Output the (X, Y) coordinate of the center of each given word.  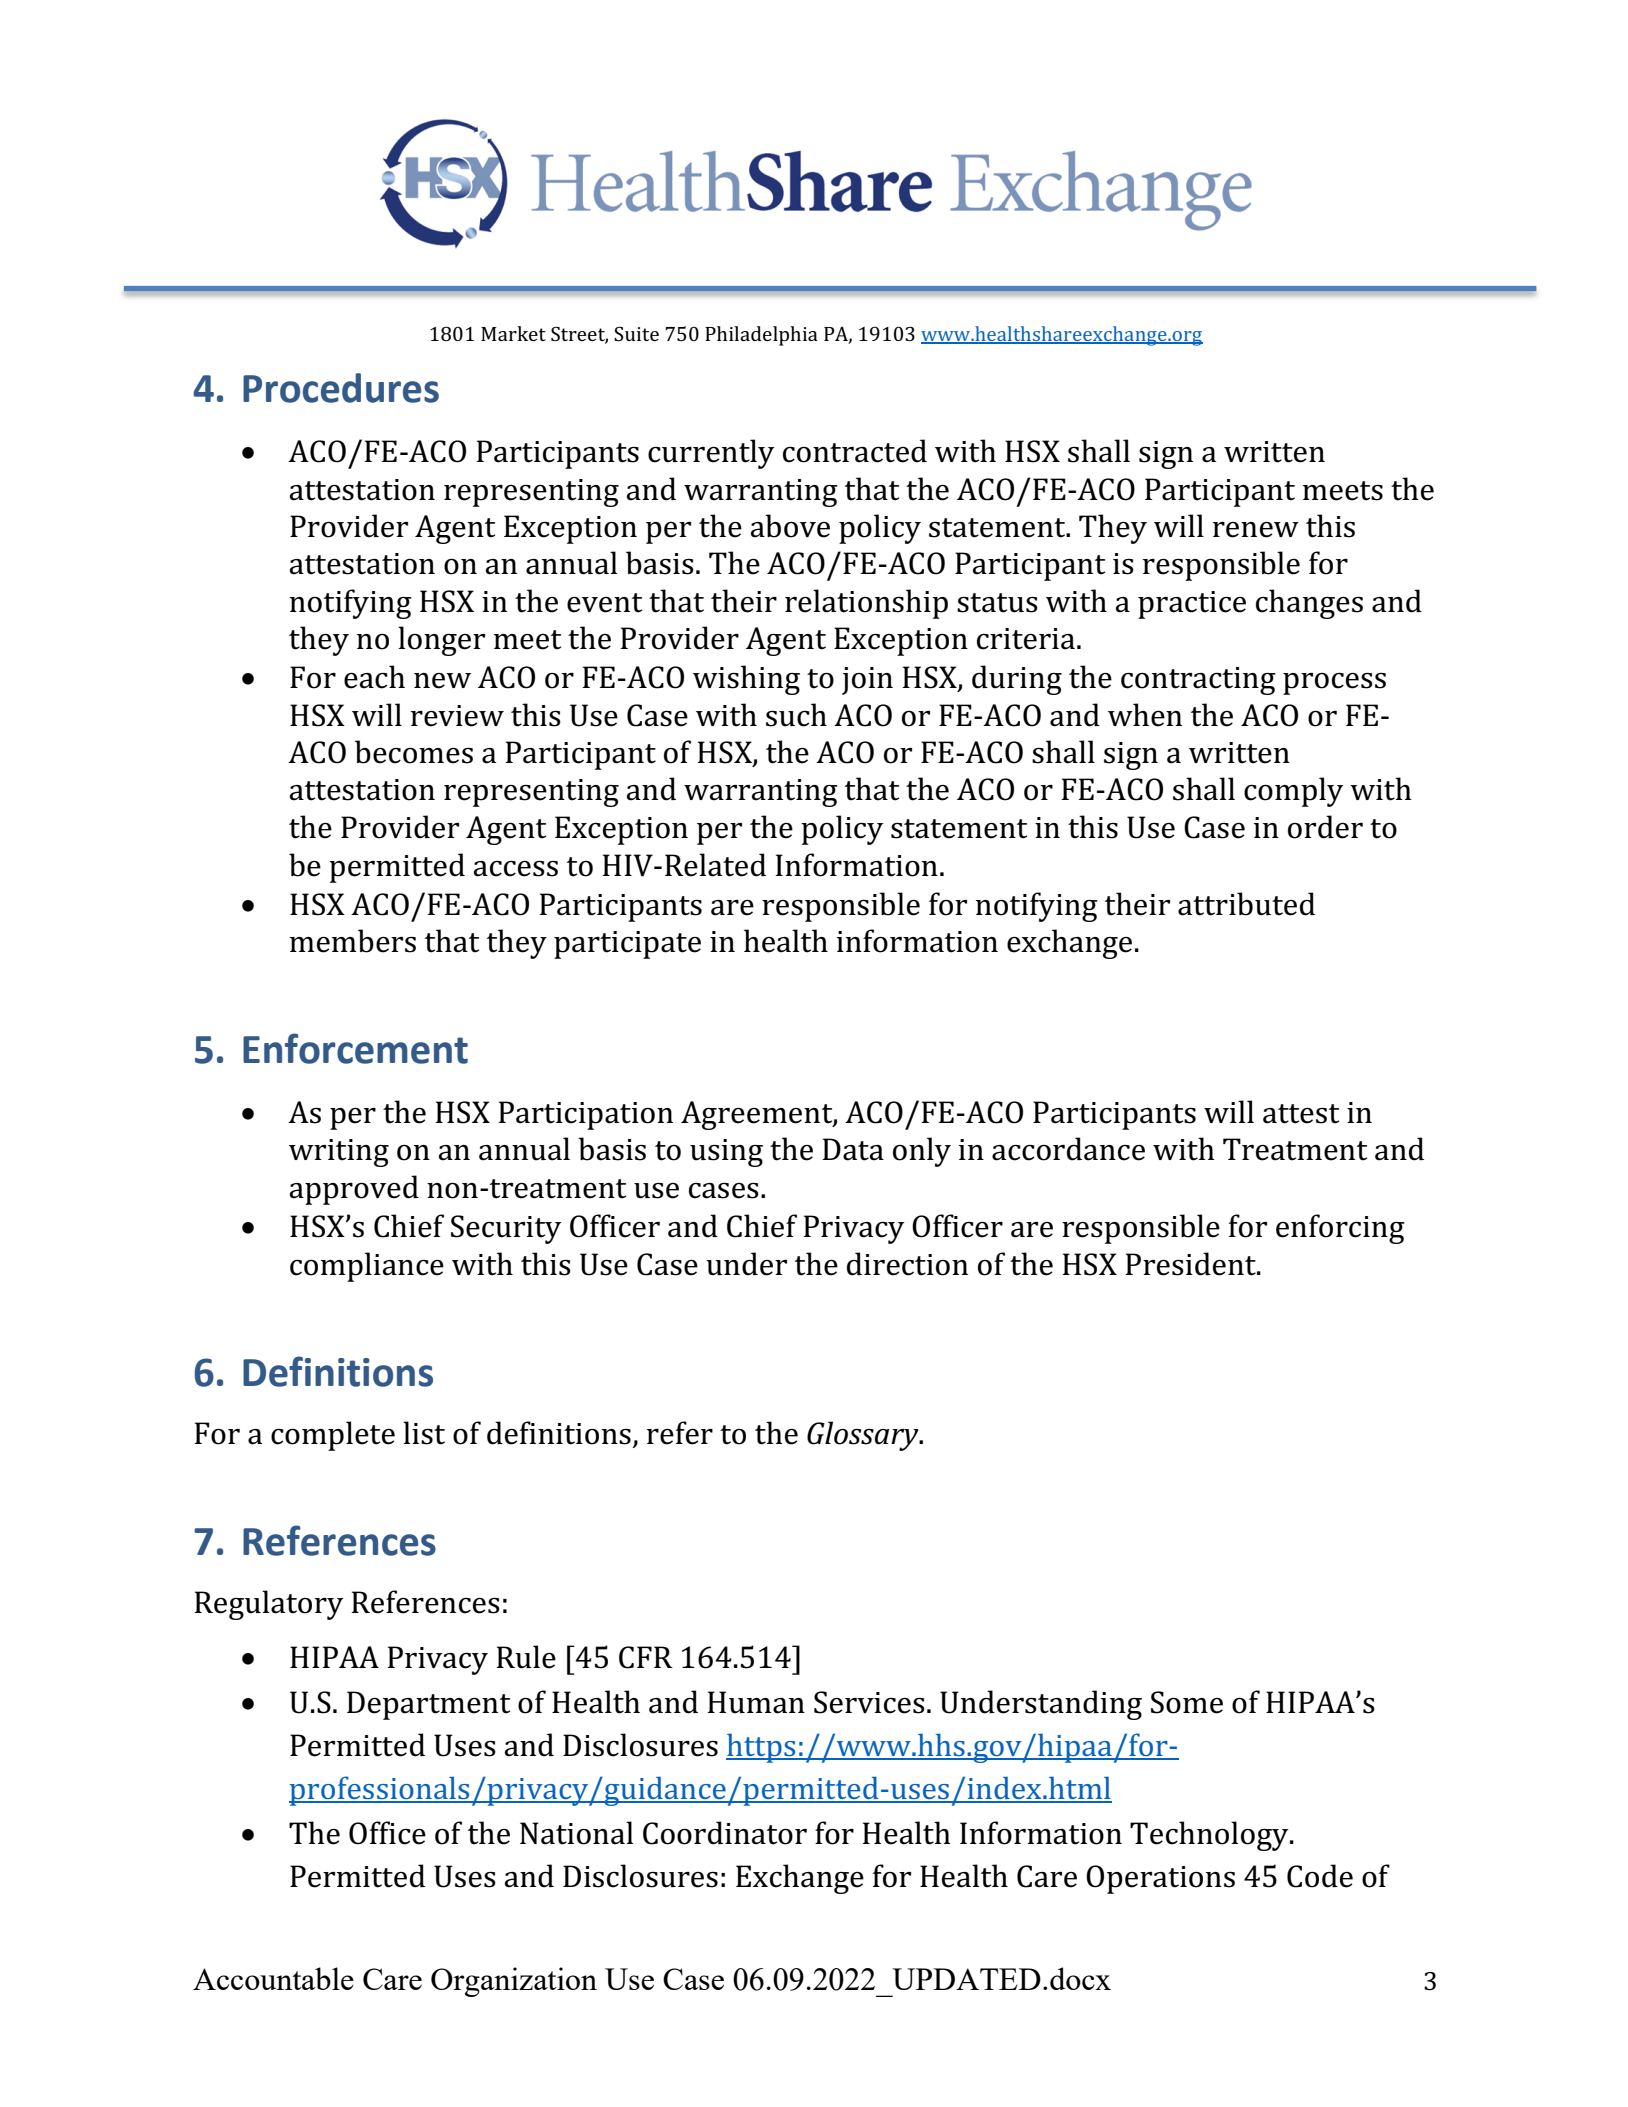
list (424, 1433)
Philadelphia (761, 336)
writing (339, 1153)
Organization (514, 1982)
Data (853, 1149)
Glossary (864, 1436)
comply (1293, 792)
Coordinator (725, 1833)
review (457, 716)
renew (1256, 530)
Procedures (341, 388)
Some (1187, 1702)
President (1192, 1264)
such (796, 715)
